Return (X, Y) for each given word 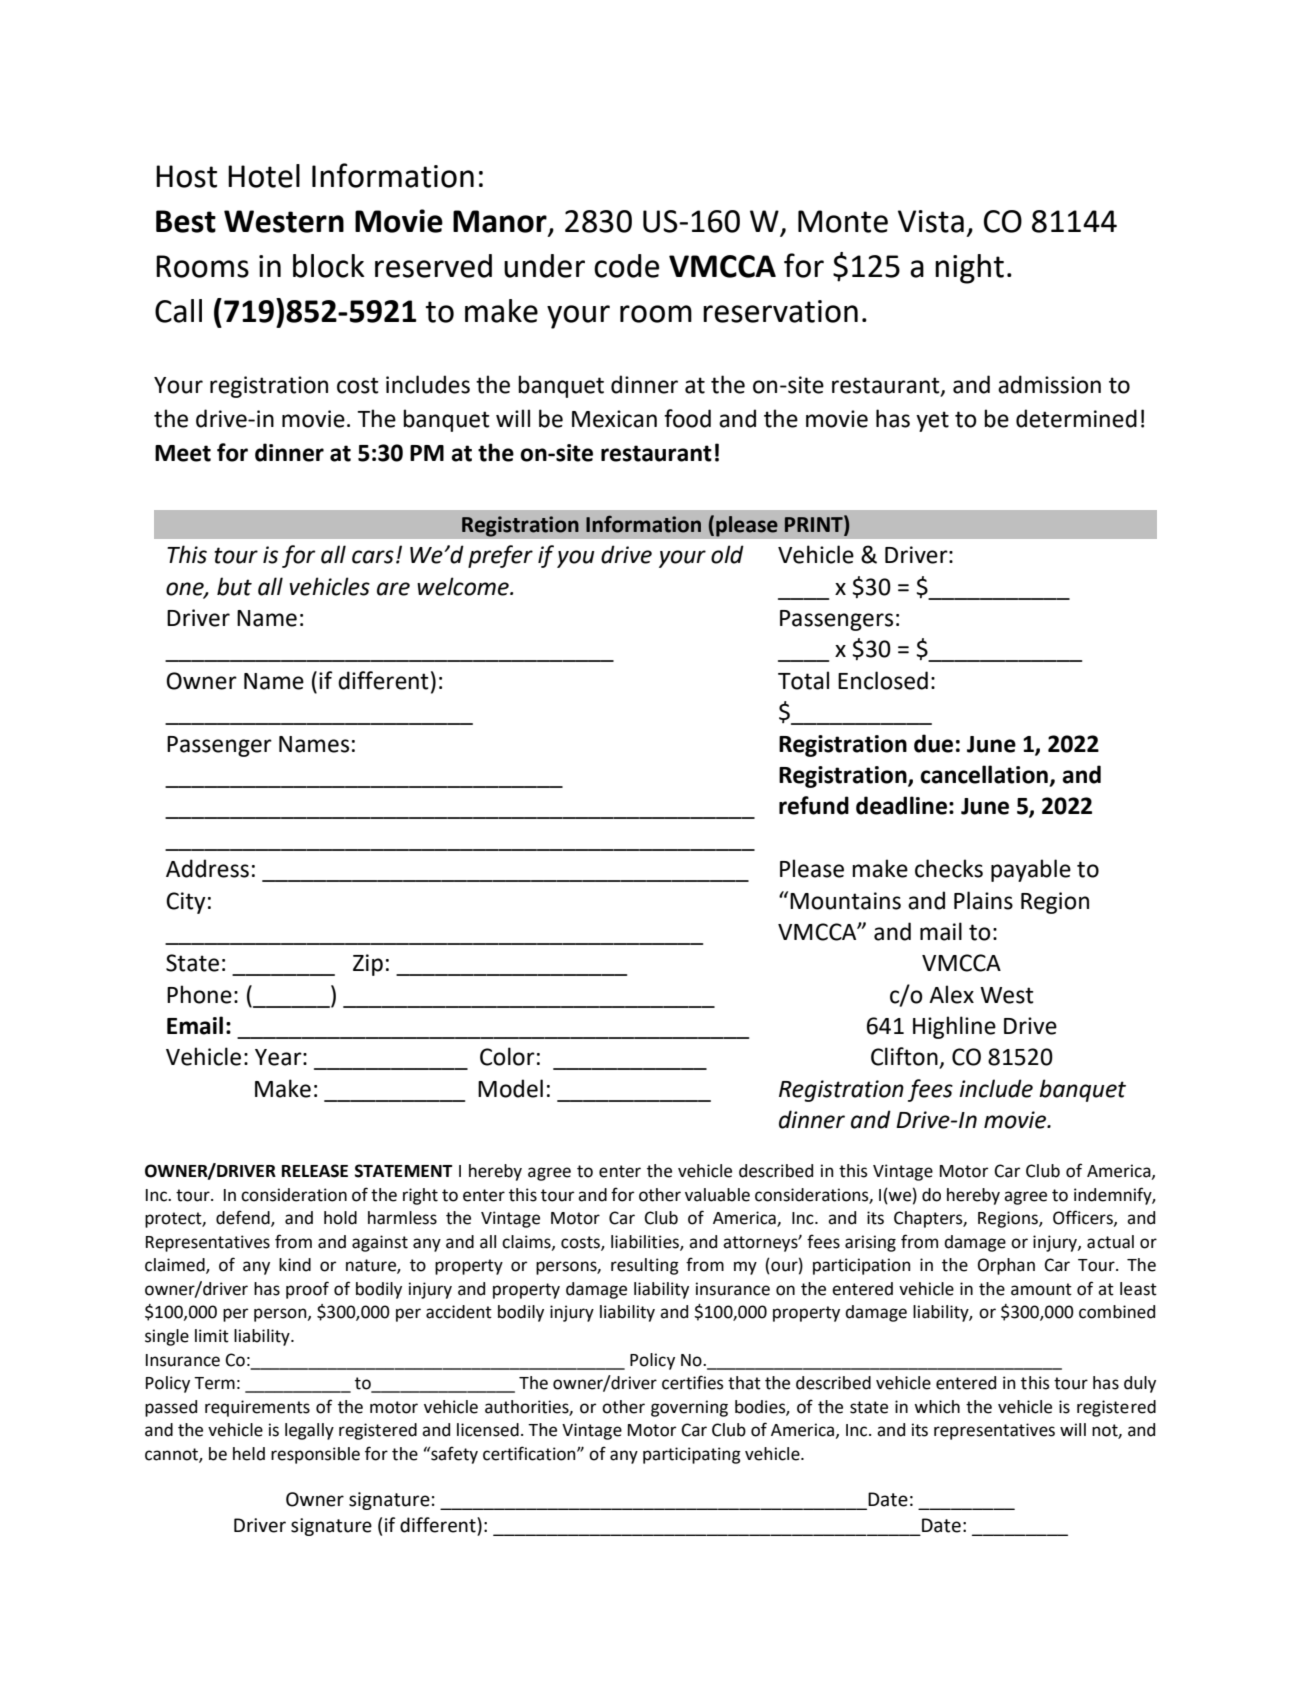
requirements (257, 1408)
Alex (951, 994)
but (234, 586)
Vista (931, 221)
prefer (500, 556)
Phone (199, 994)
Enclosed (883, 680)
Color (507, 1056)
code (626, 266)
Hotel (264, 176)
